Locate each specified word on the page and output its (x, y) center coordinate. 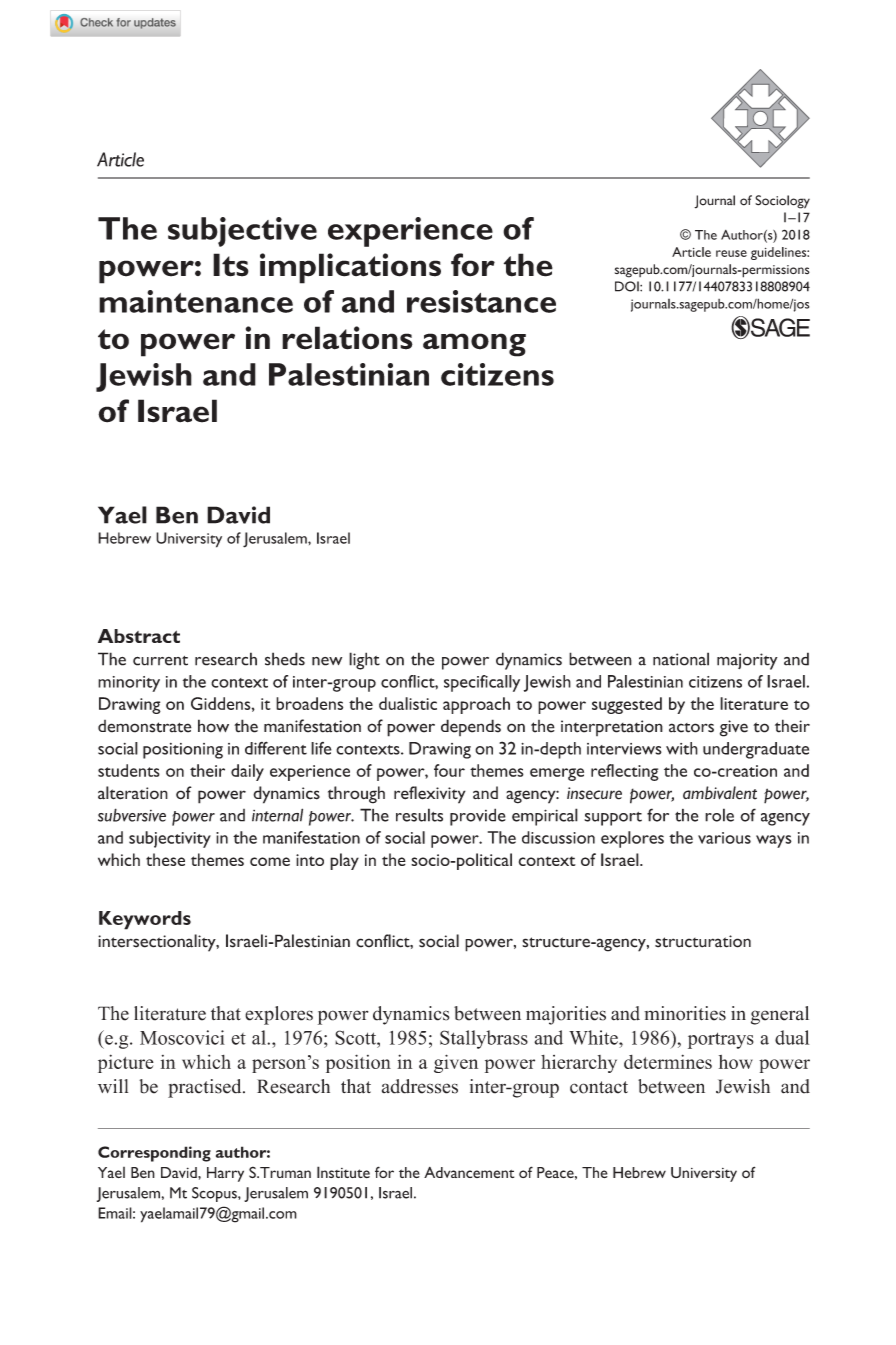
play (344, 861)
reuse (731, 253)
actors (691, 728)
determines (668, 1061)
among (474, 345)
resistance (481, 301)
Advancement (469, 1172)
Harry (225, 1174)
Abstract (139, 636)
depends (471, 727)
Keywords (145, 920)
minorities (685, 1013)
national (681, 659)
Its (231, 265)
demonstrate (145, 726)
